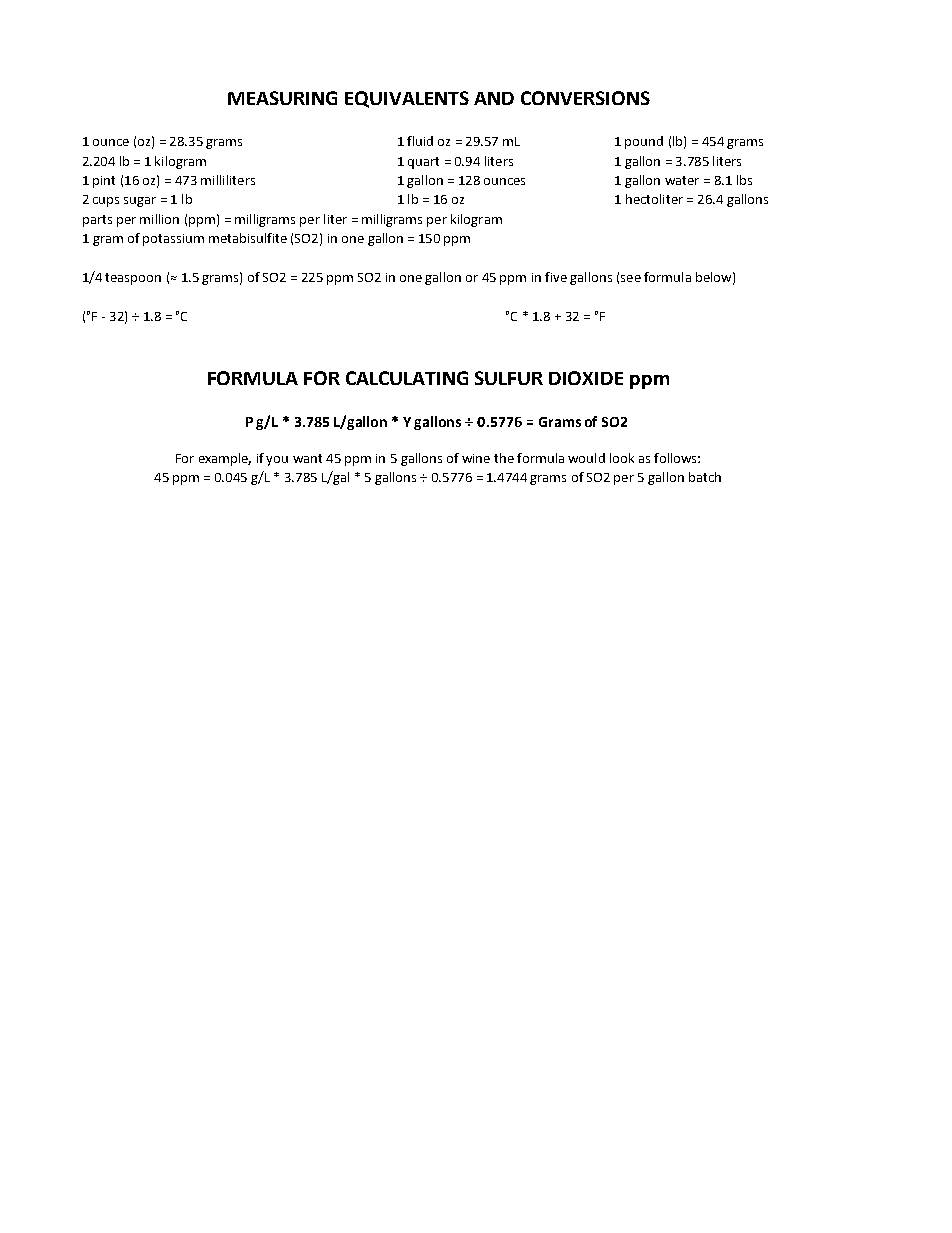 This image has height=1233, width=952. Describe the element at coordinates (277, 461) in the image. I see `you` at that location.
